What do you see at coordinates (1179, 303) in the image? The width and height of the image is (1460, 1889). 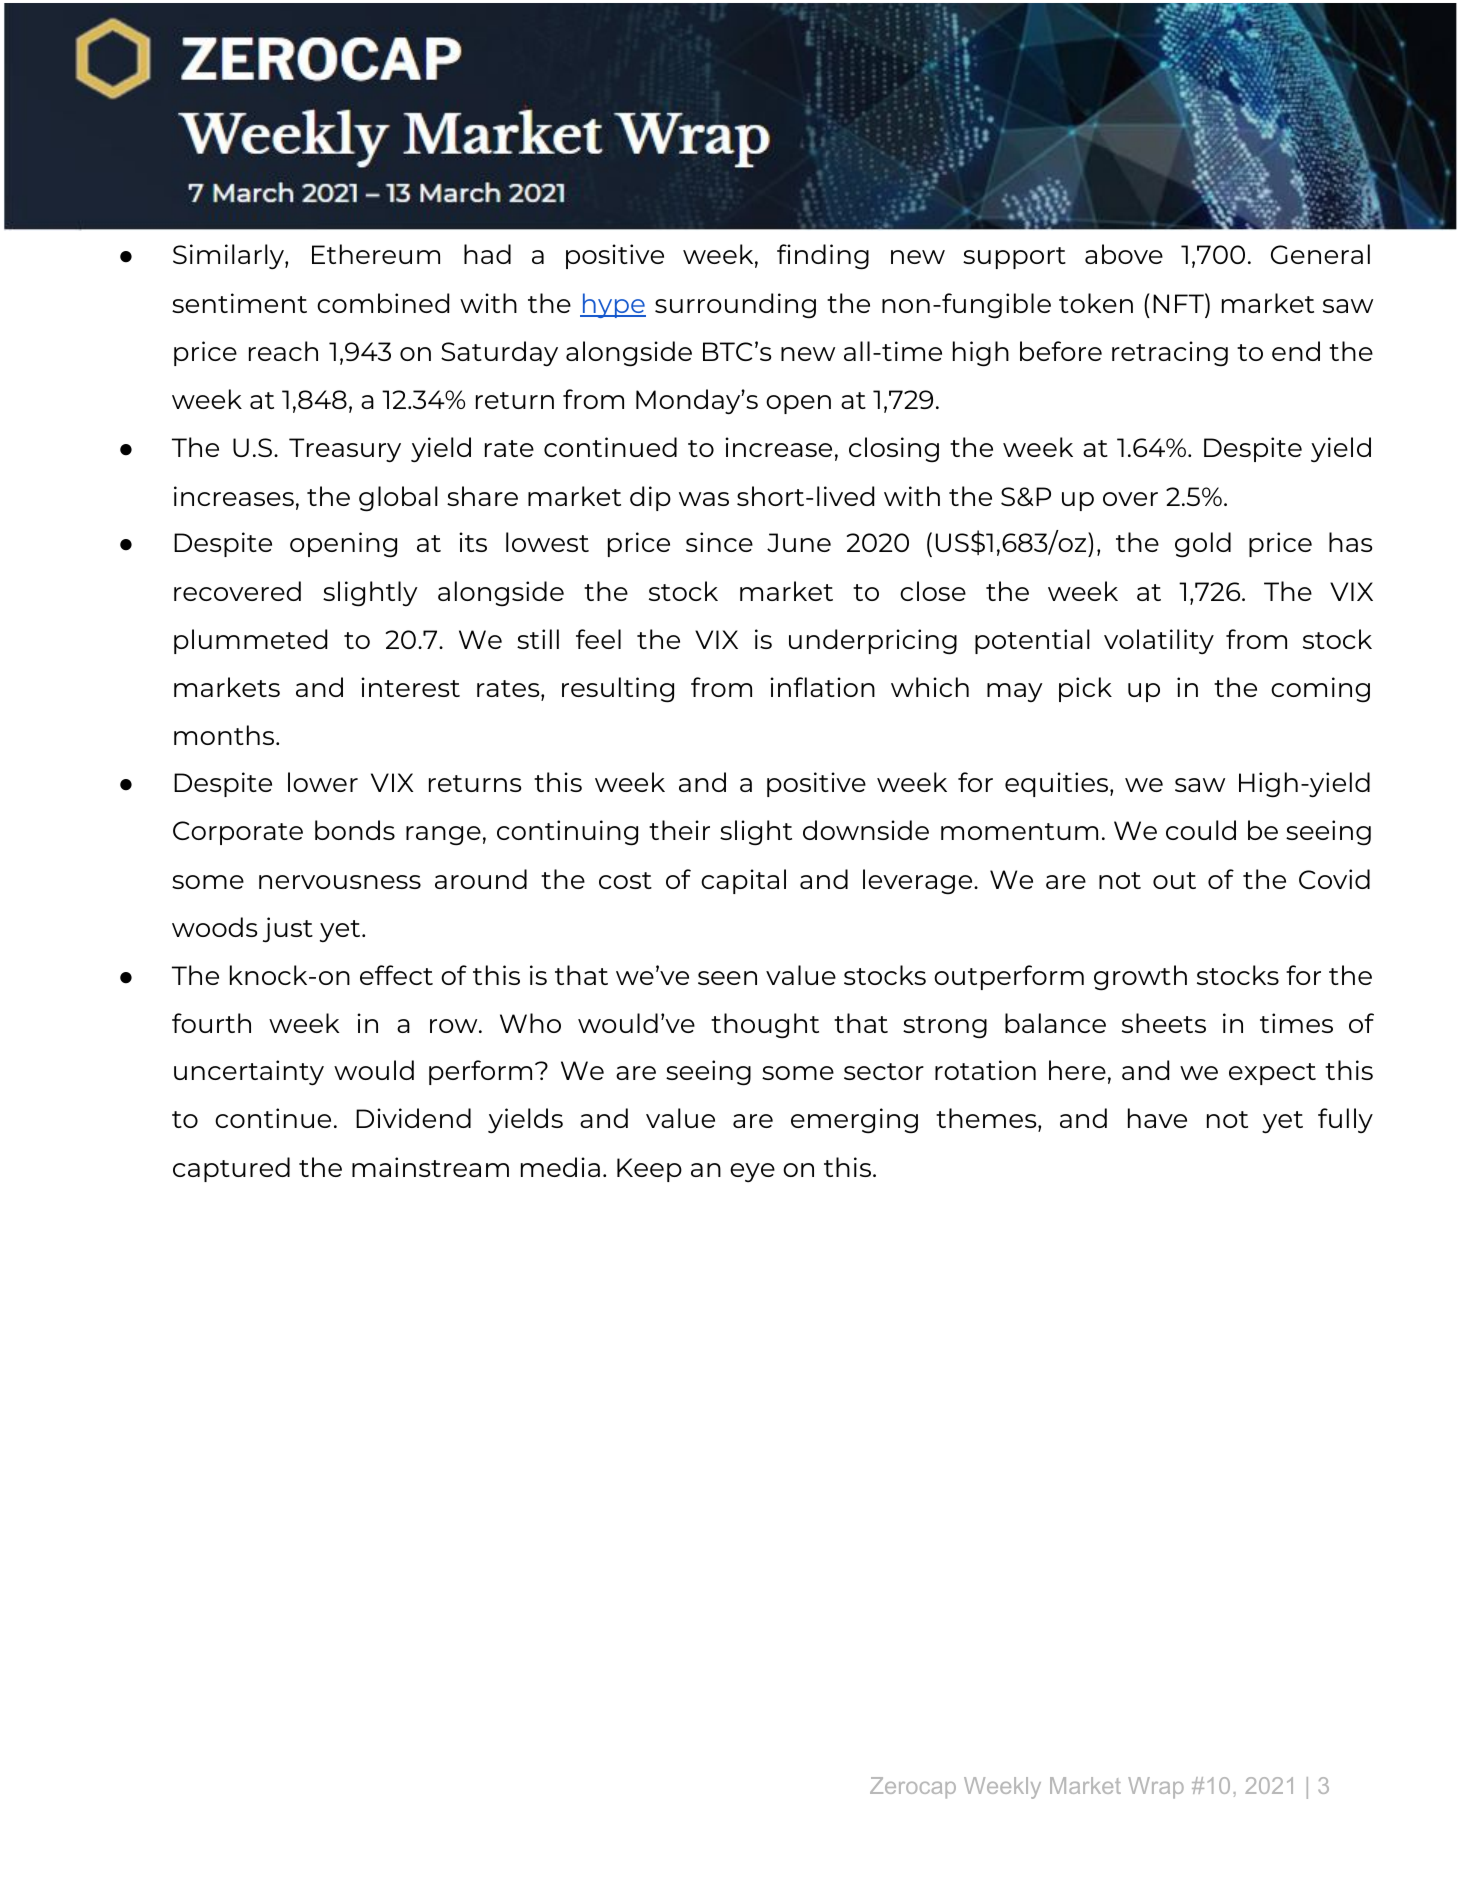 I see `NFT` at bounding box center [1179, 303].
